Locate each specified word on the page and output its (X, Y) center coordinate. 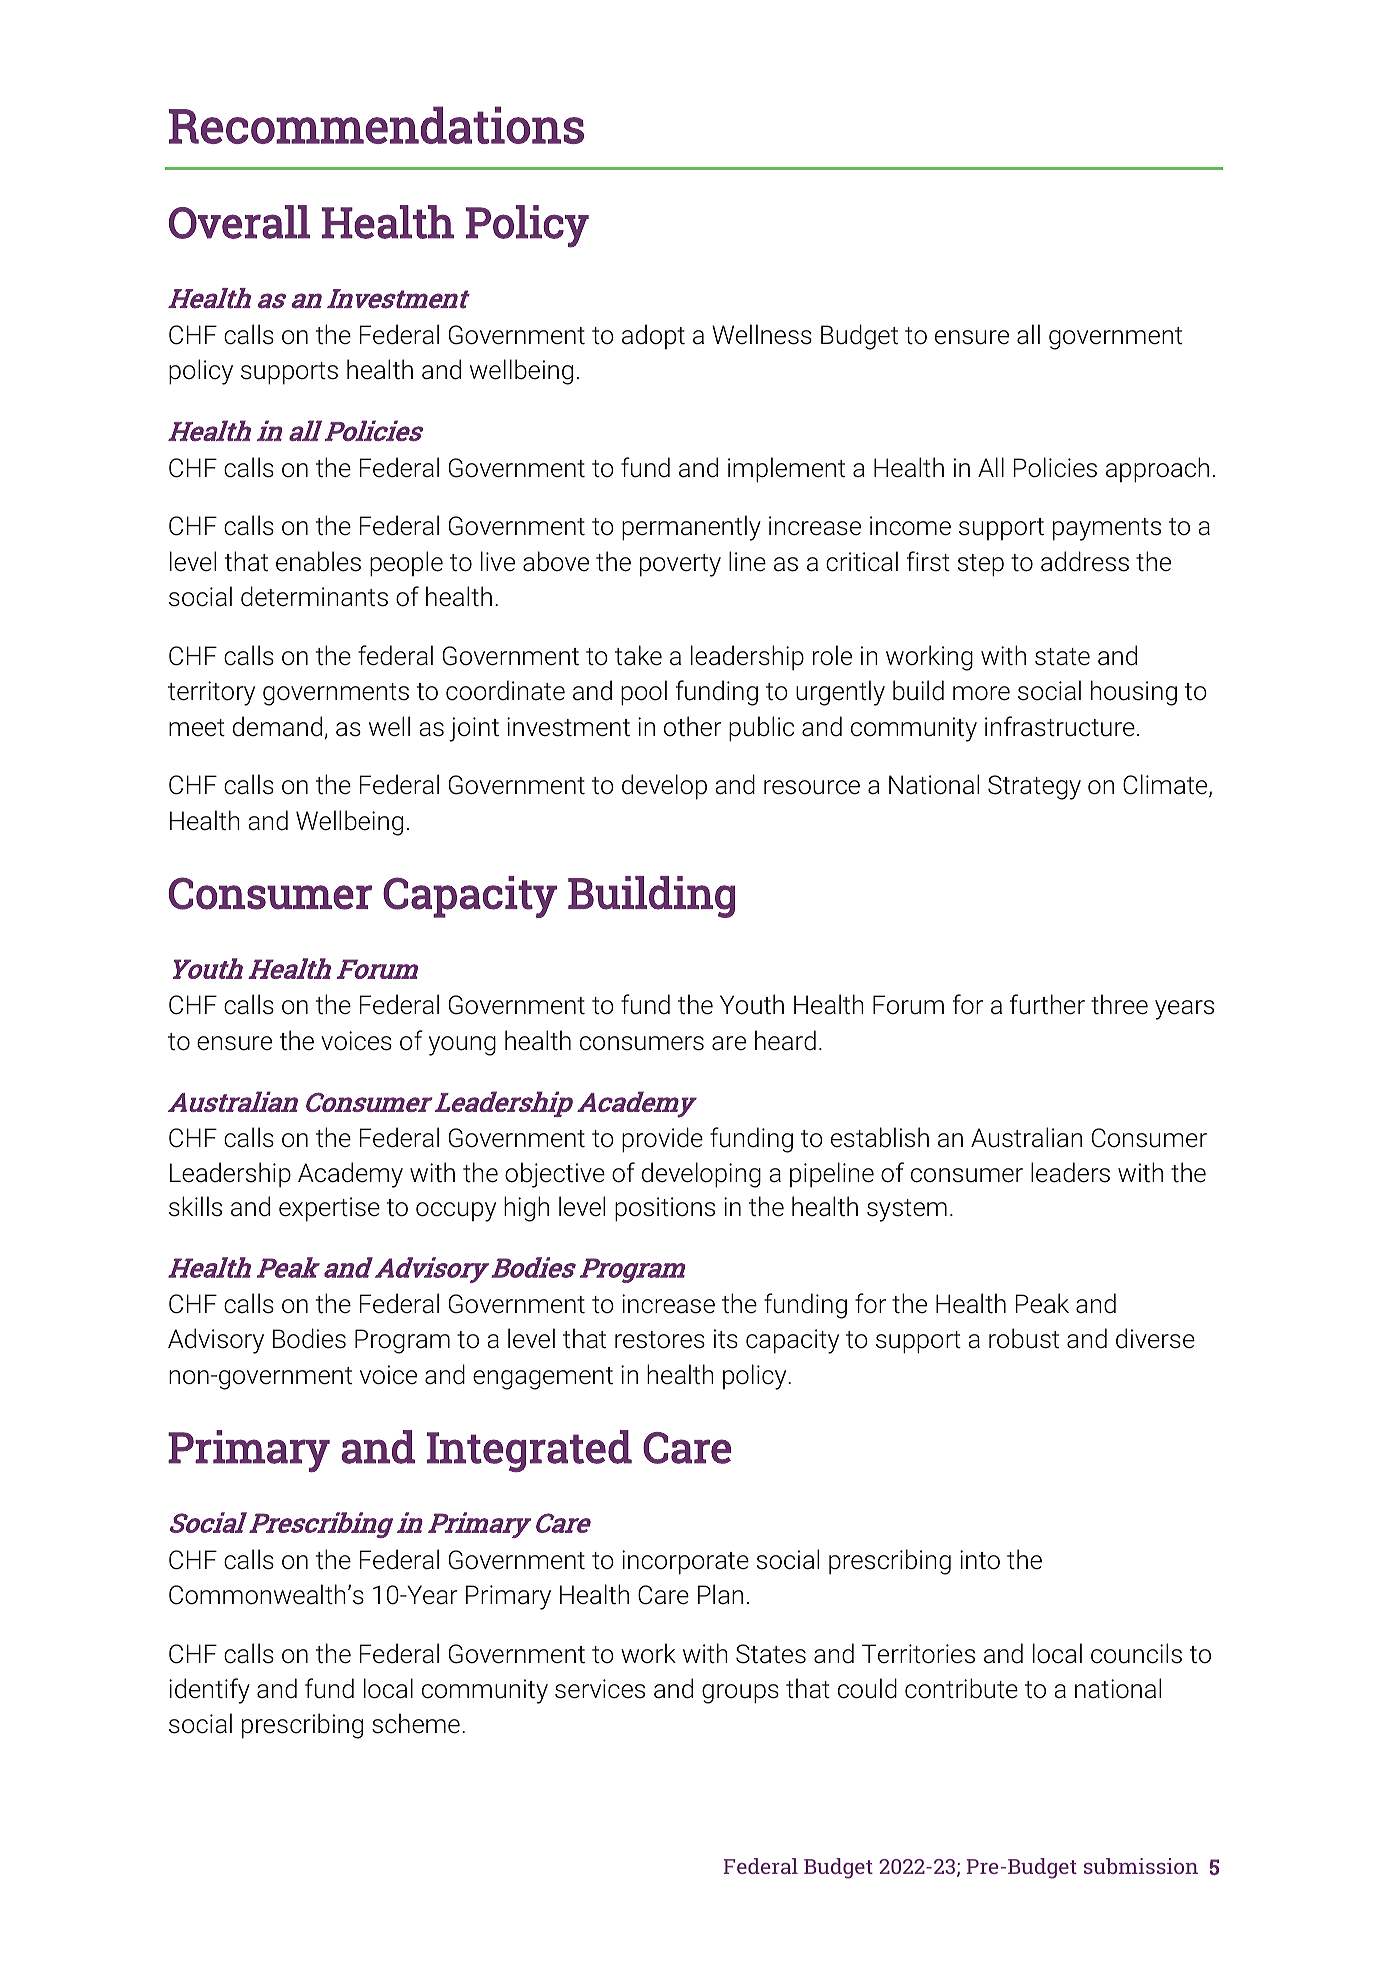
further (1047, 1004)
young (462, 1046)
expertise (329, 1209)
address (1085, 561)
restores (660, 1340)
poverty (680, 565)
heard (785, 1040)
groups (740, 1694)
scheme (416, 1723)
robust (1024, 1338)
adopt (653, 336)
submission (1141, 1866)
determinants (314, 596)
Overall (239, 222)
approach (1157, 470)
